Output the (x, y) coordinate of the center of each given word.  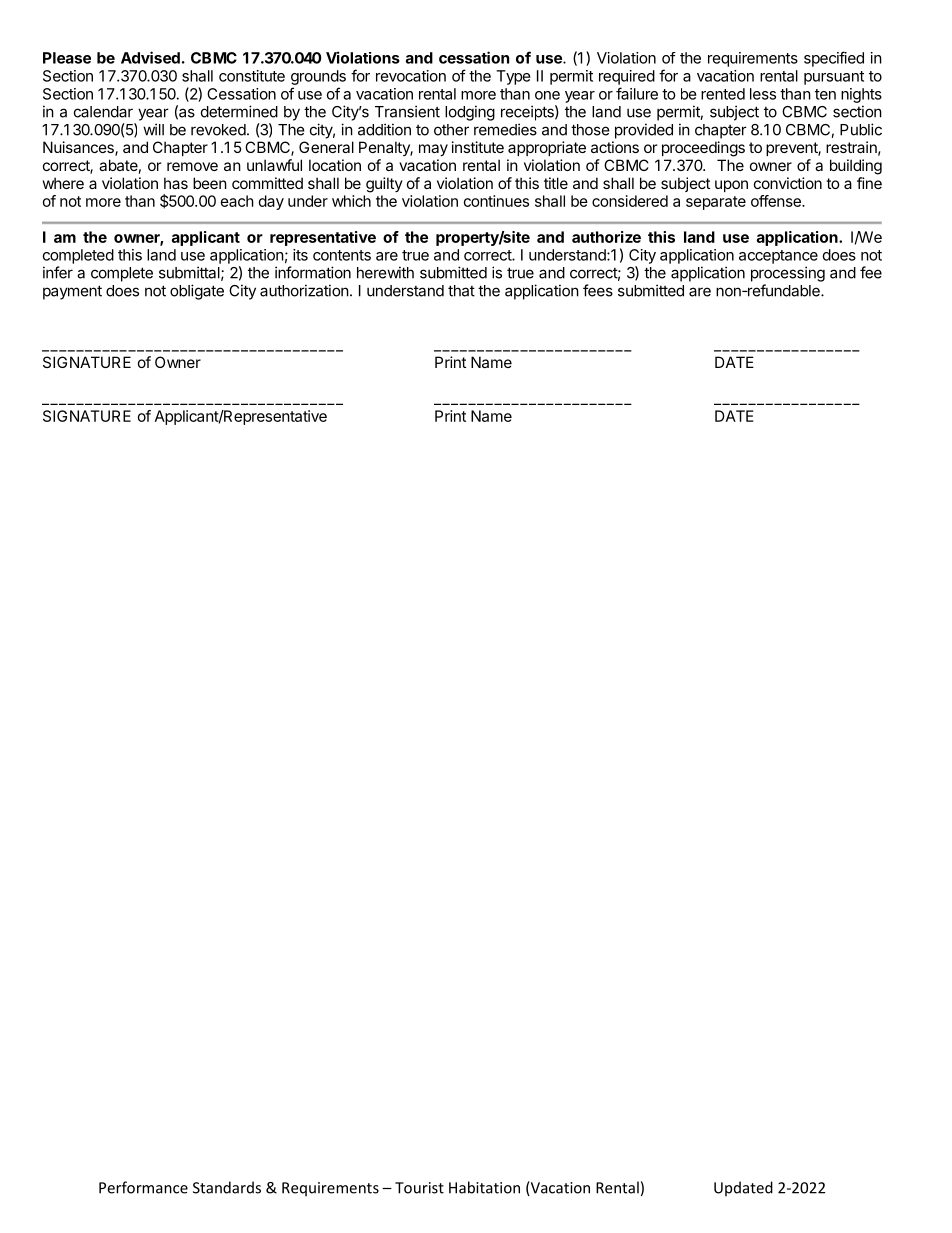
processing (788, 274)
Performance (143, 1187)
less (763, 94)
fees (598, 290)
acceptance (778, 257)
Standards (227, 1187)
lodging (470, 113)
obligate (197, 292)
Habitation (484, 1187)
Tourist (419, 1188)
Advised (150, 57)
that (461, 291)
